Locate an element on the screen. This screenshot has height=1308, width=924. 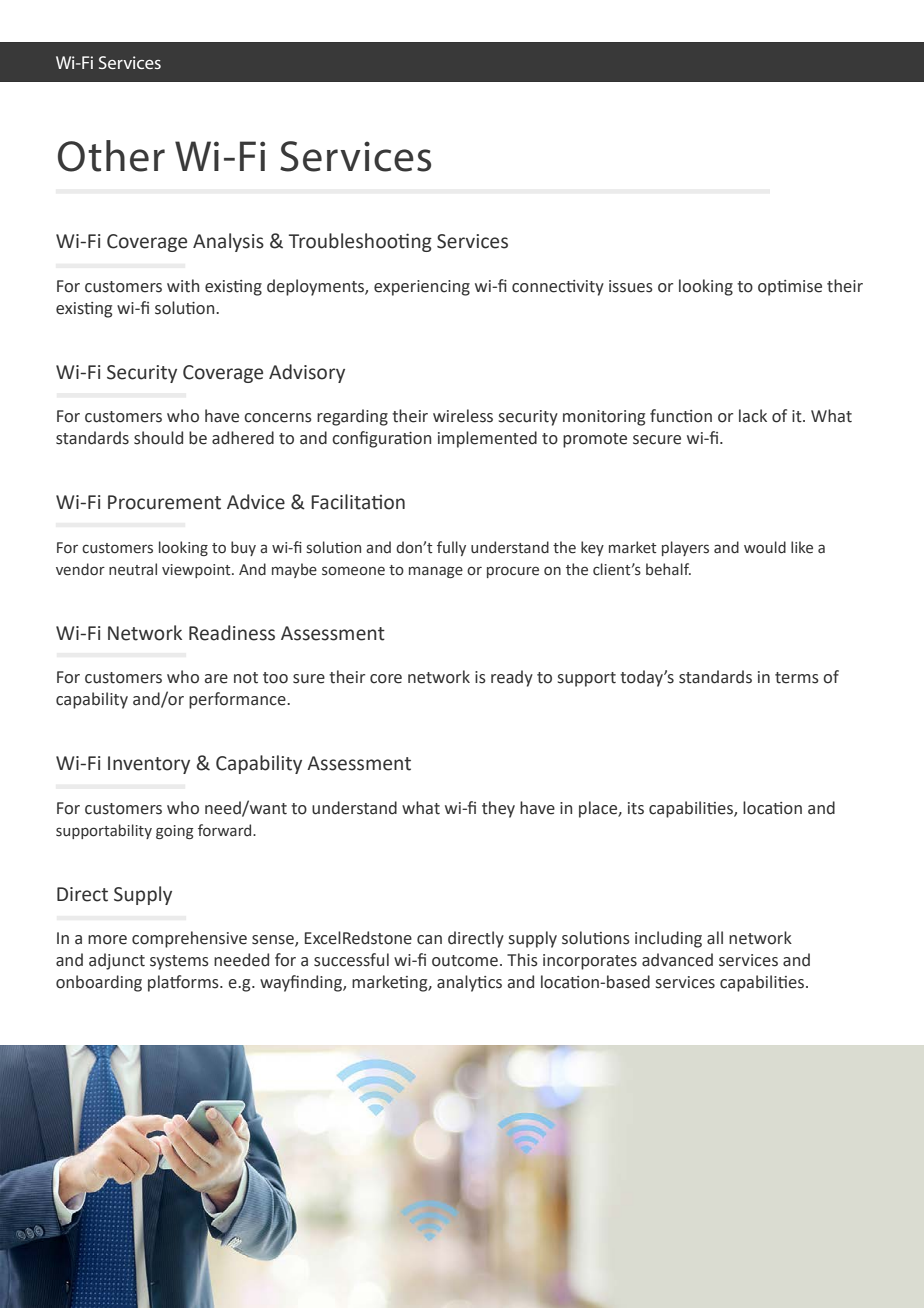
systems is located at coordinates (179, 962).
